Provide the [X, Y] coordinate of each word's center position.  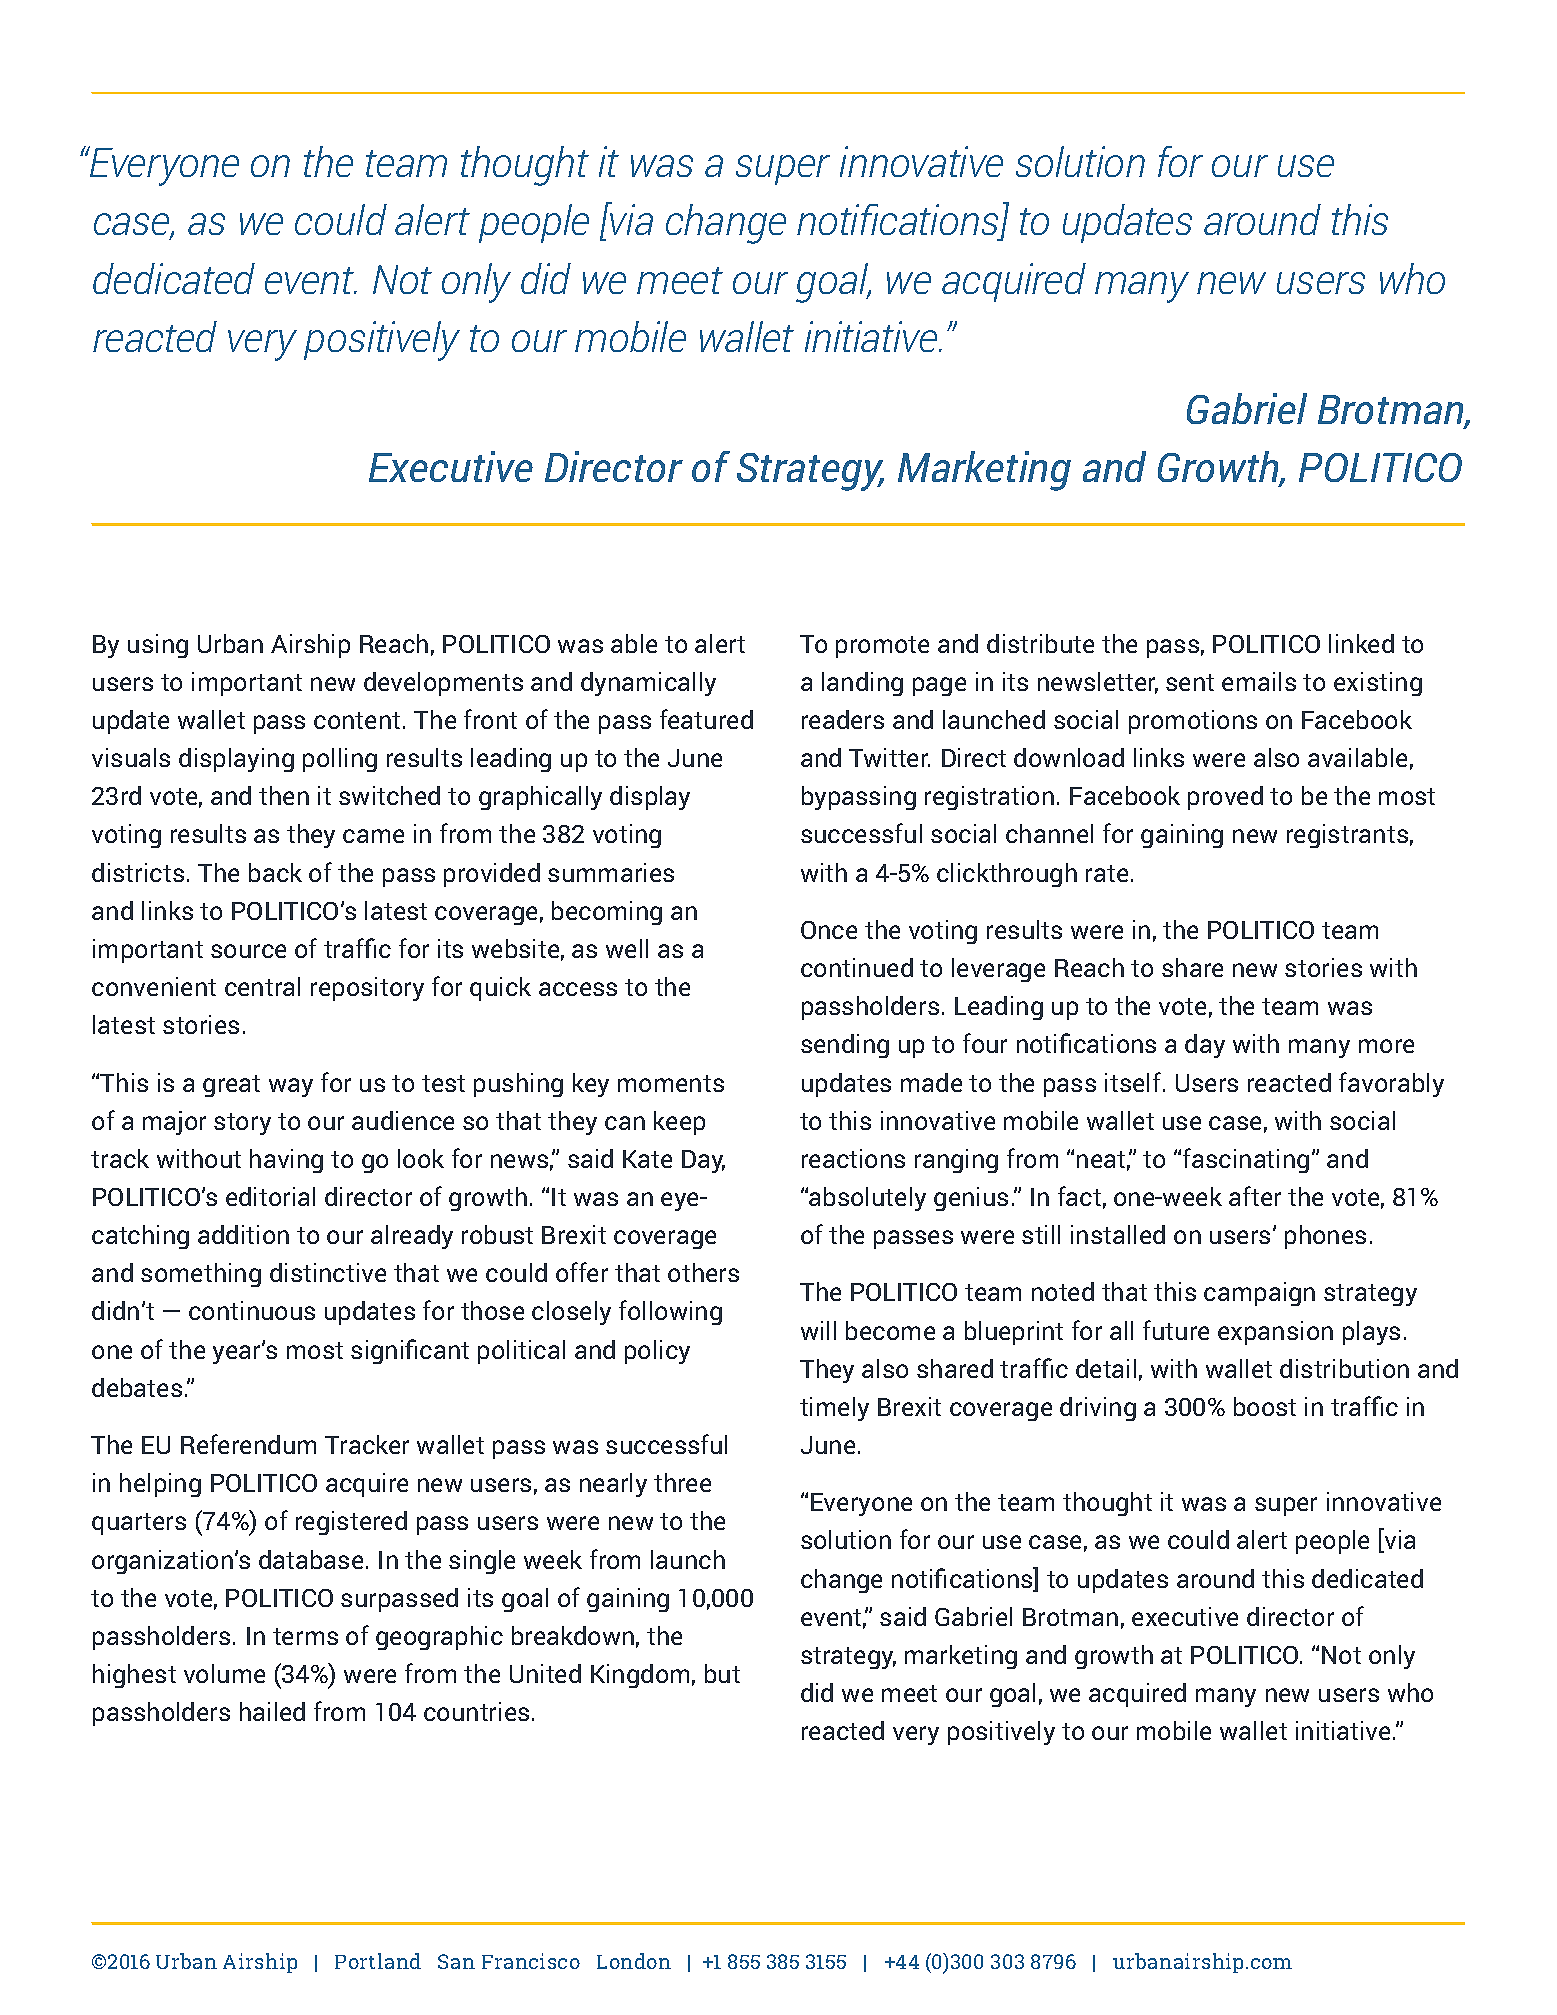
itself [1134, 1082]
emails [1259, 681]
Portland [378, 1961]
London [634, 1961]
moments [671, 1083]
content [357, 720]
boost [1265, 1406]
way [291, 1087]
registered [351, 1523]
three [682, 1482]
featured [706, 719]
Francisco [531, 1961]
